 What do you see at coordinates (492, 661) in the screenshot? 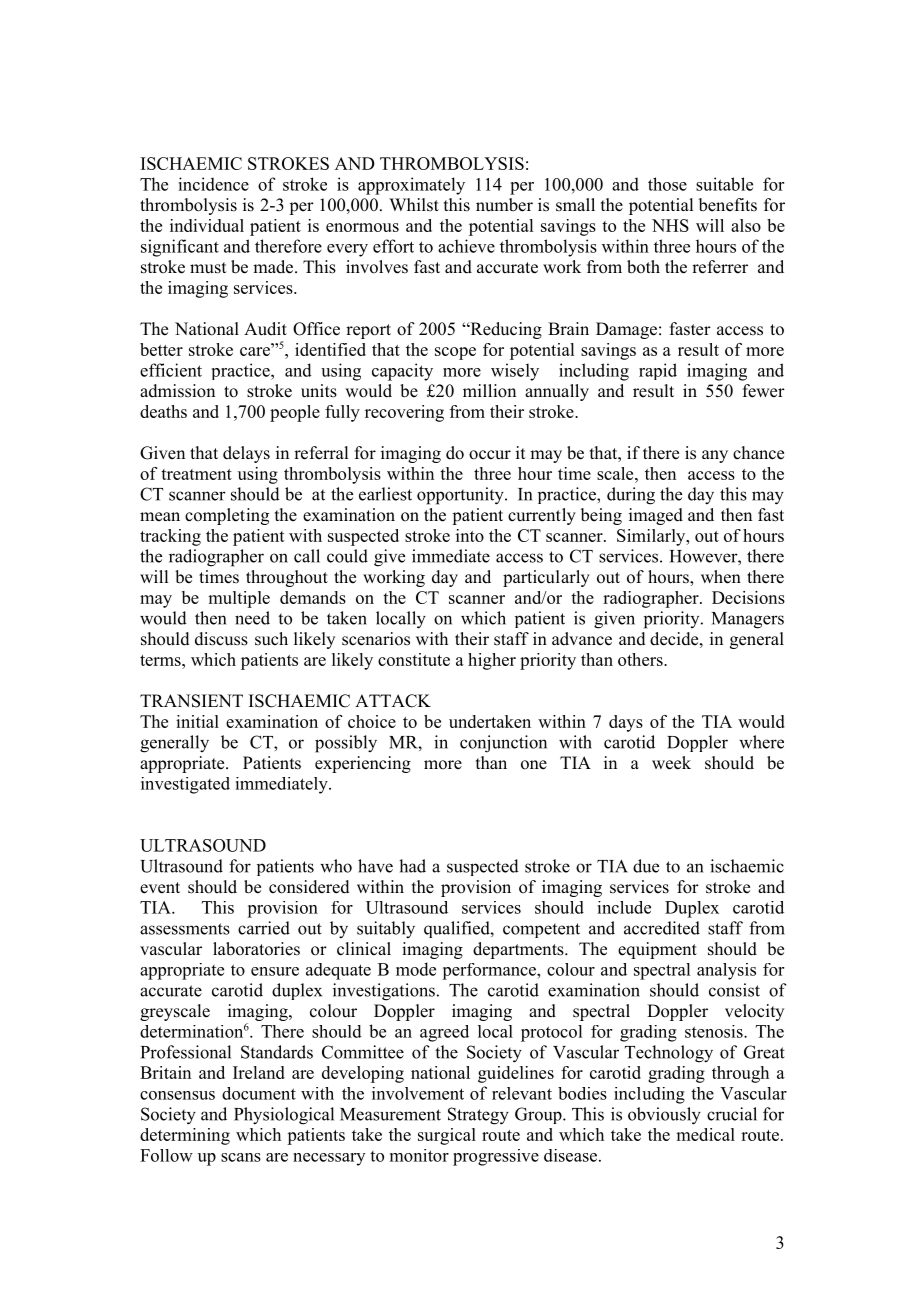
I see `higher` at bounding box center [492, 661].
